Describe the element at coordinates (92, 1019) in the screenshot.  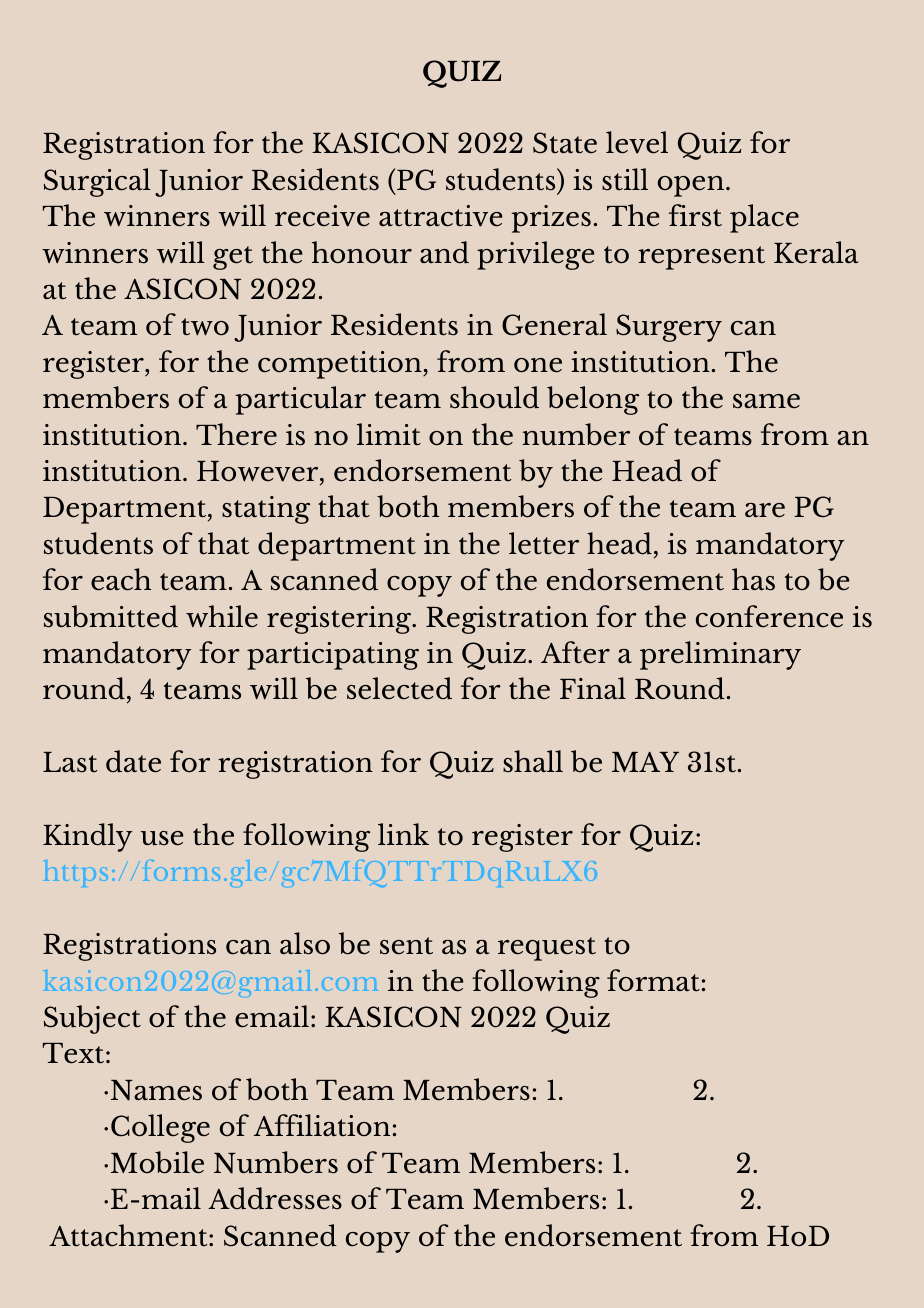
I see `Subject` at that location.
